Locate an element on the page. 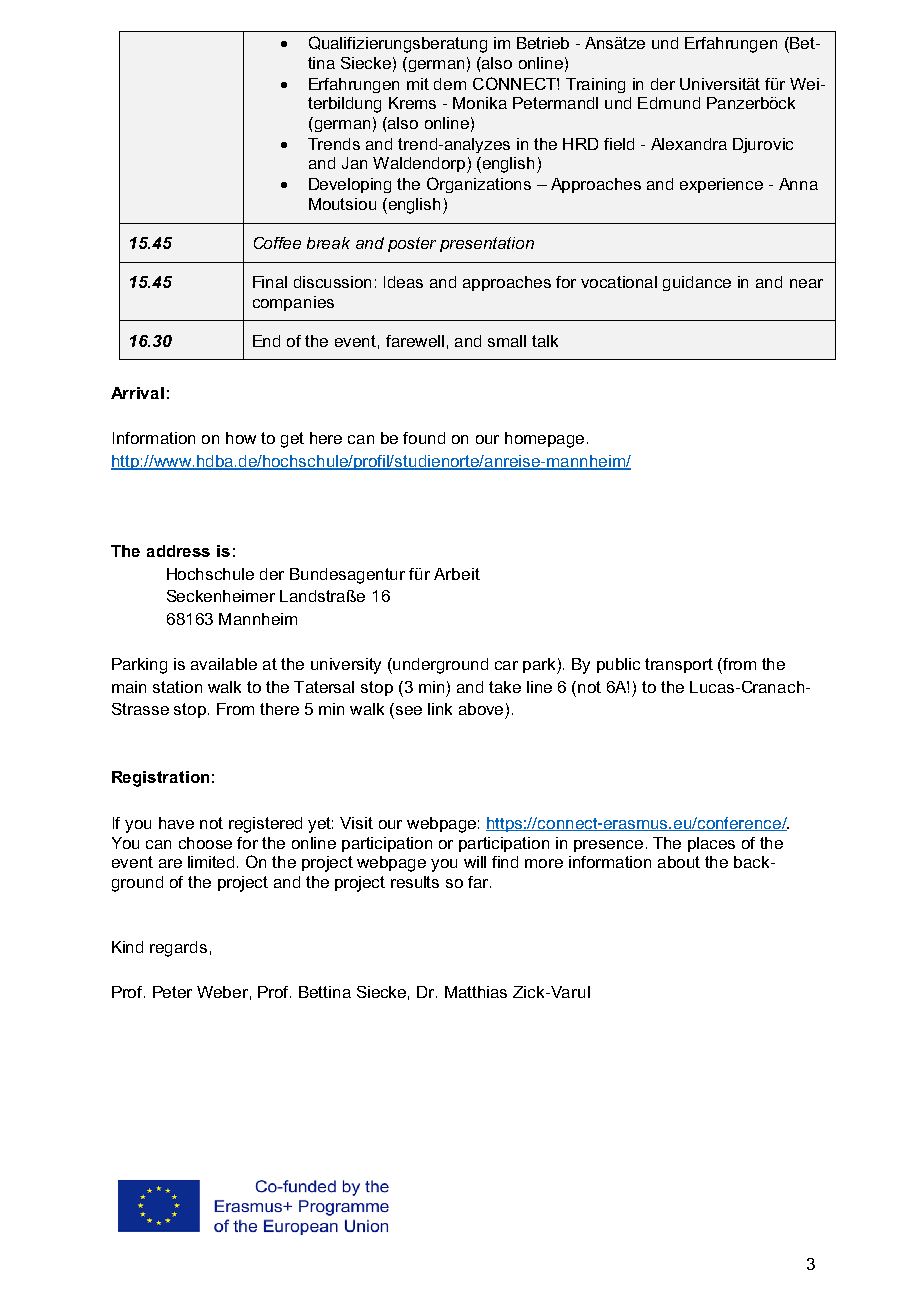  regards is located at coordinates (178, 949).
